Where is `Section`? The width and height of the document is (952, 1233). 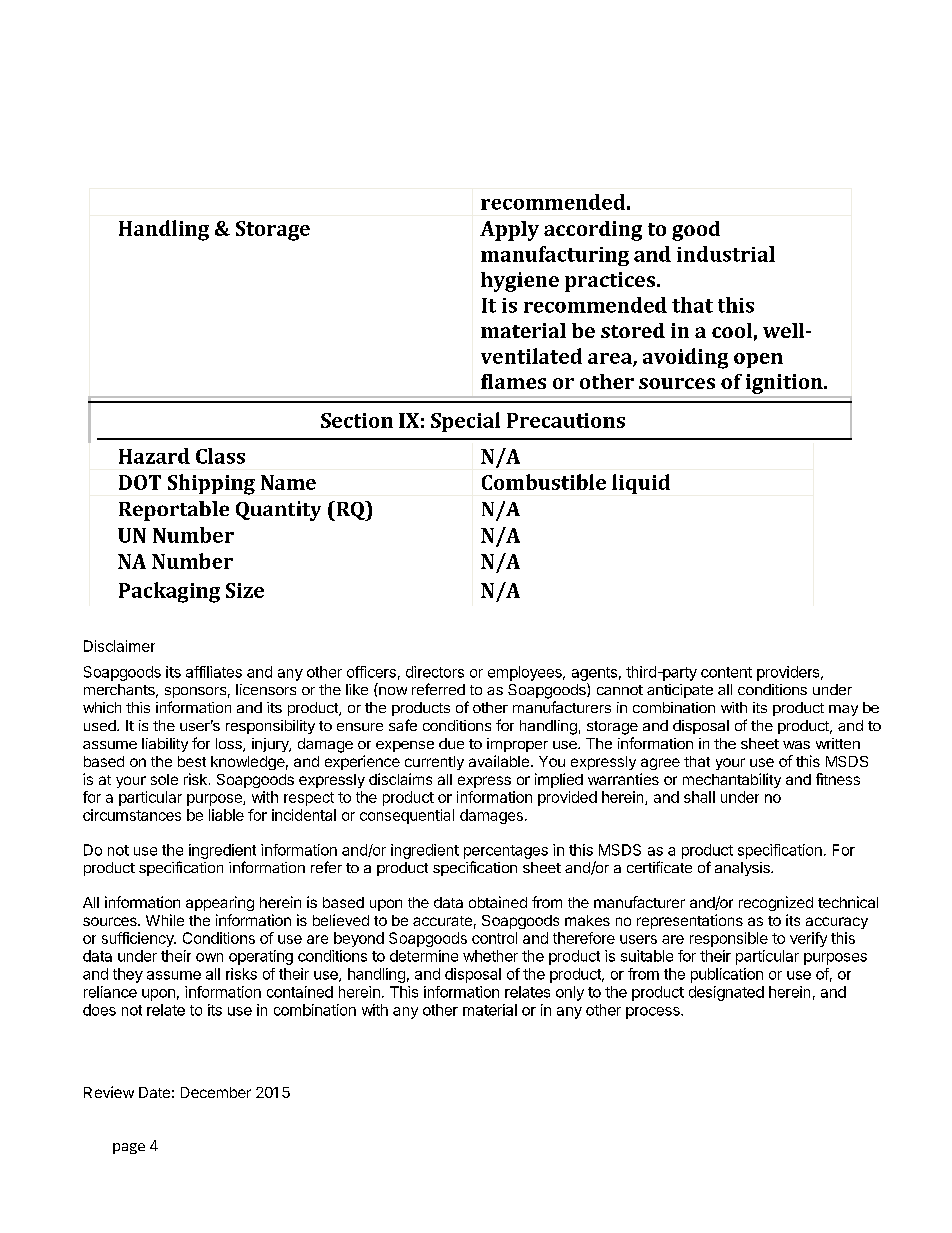 Section is located at coordinates (357, 420).
